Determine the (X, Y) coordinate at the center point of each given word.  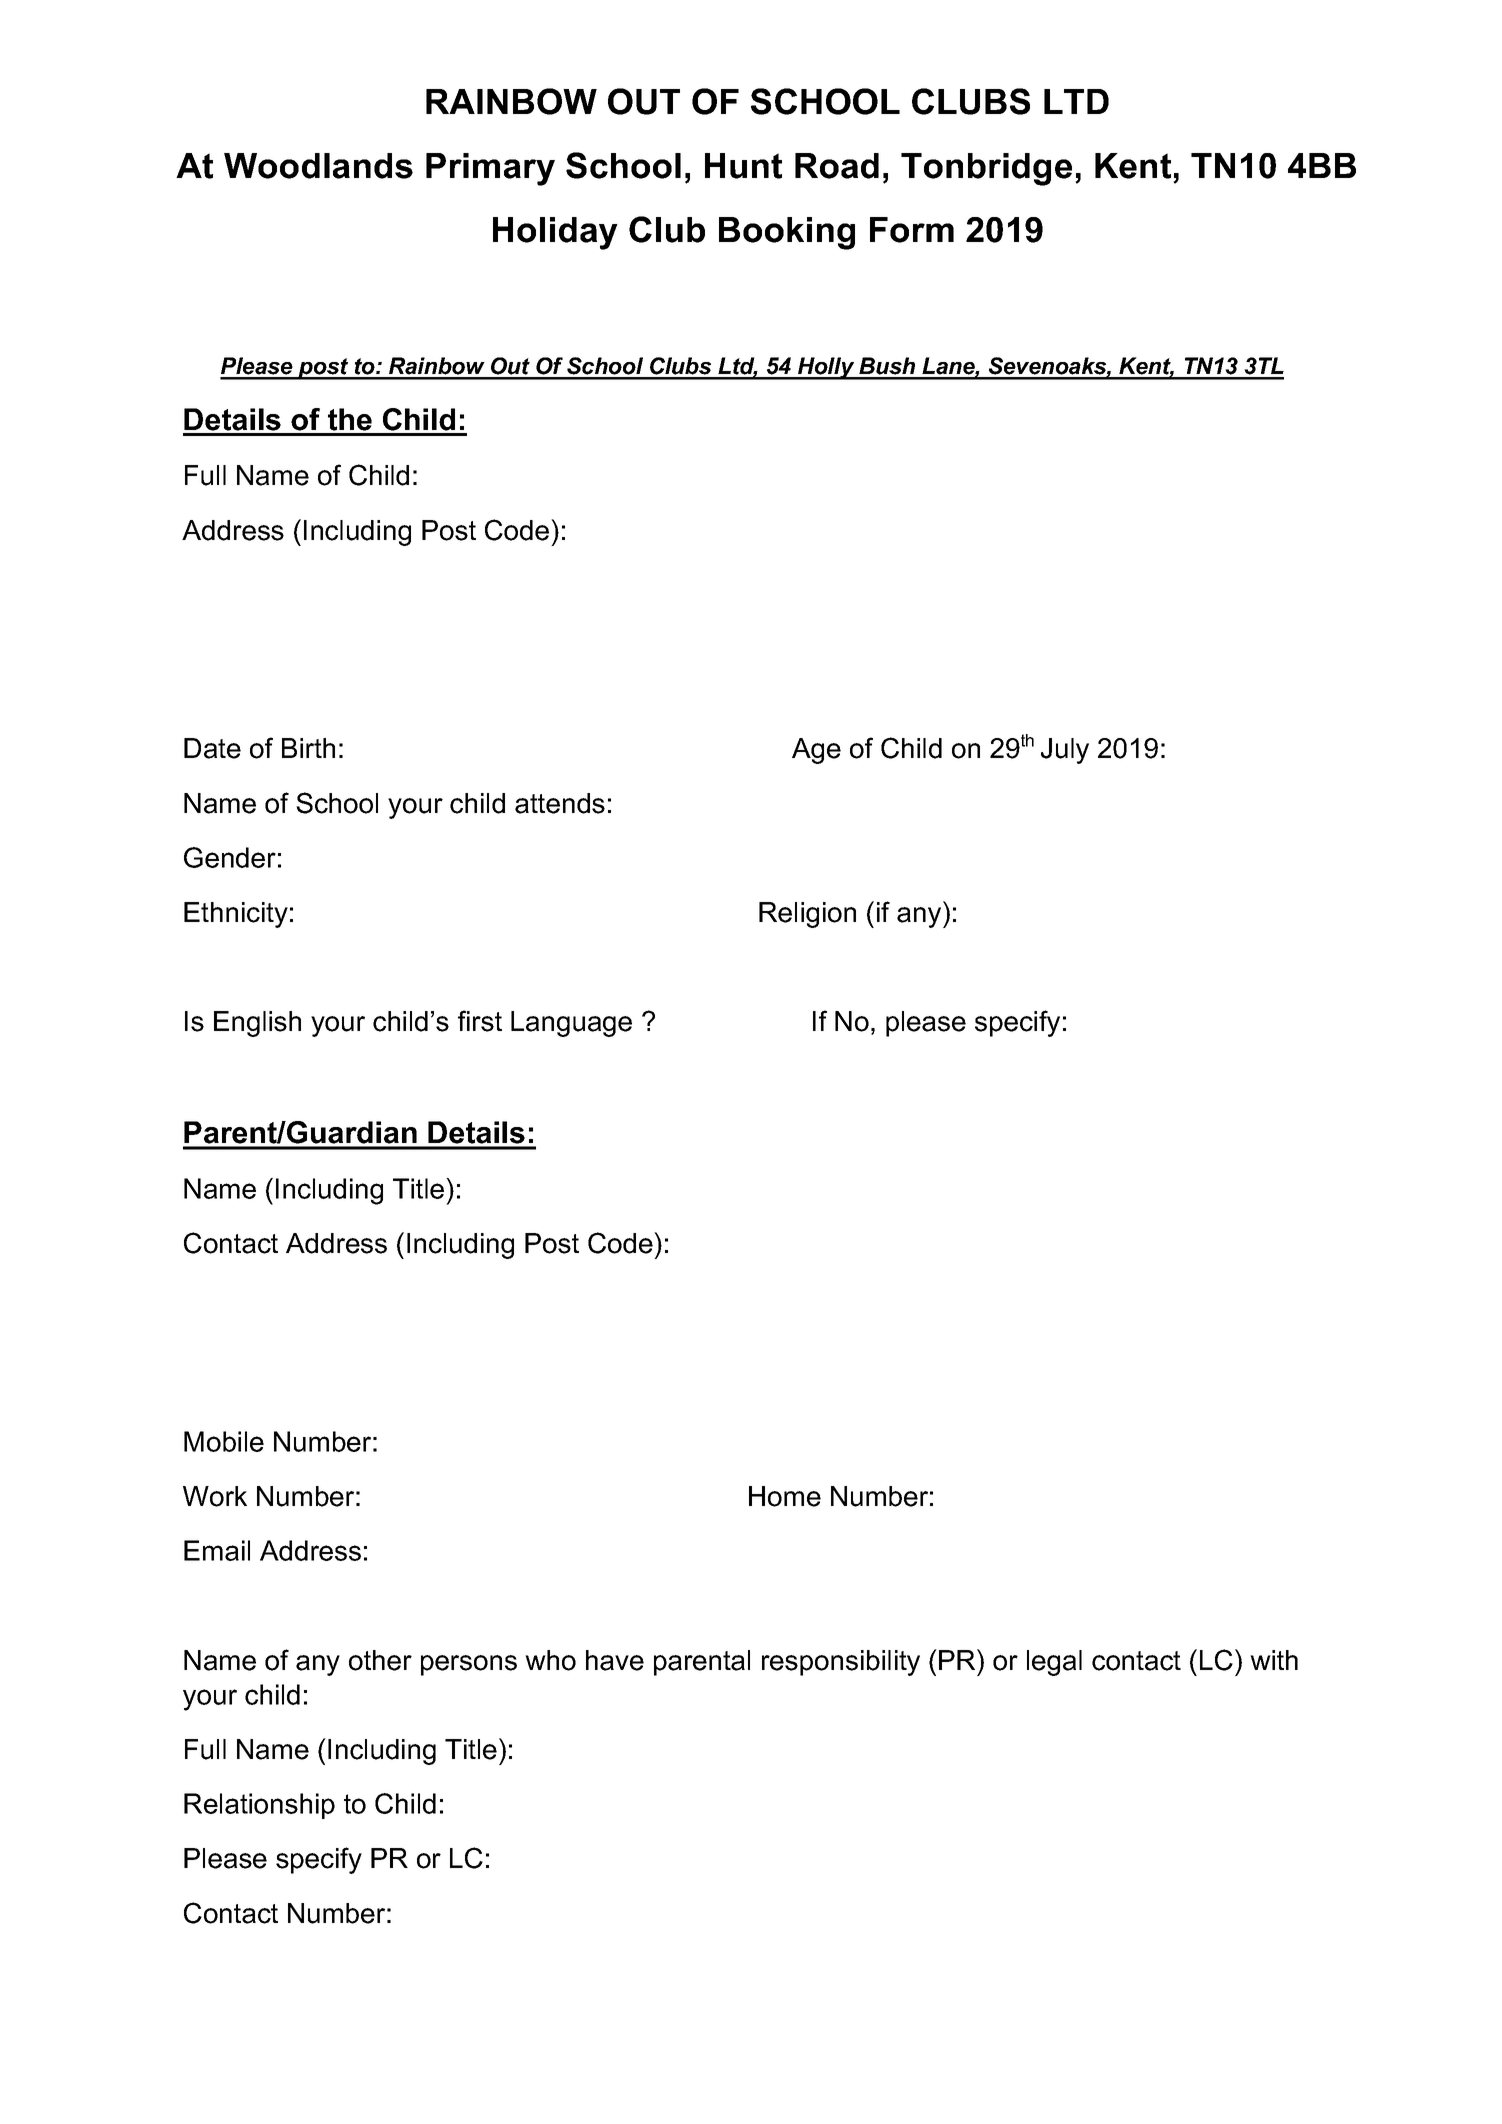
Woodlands (318, 166)
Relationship (259, 1806)
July (1065, 751)
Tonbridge (986, 169)
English (257, 1024)
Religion (807, 915)
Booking (787, 233)
